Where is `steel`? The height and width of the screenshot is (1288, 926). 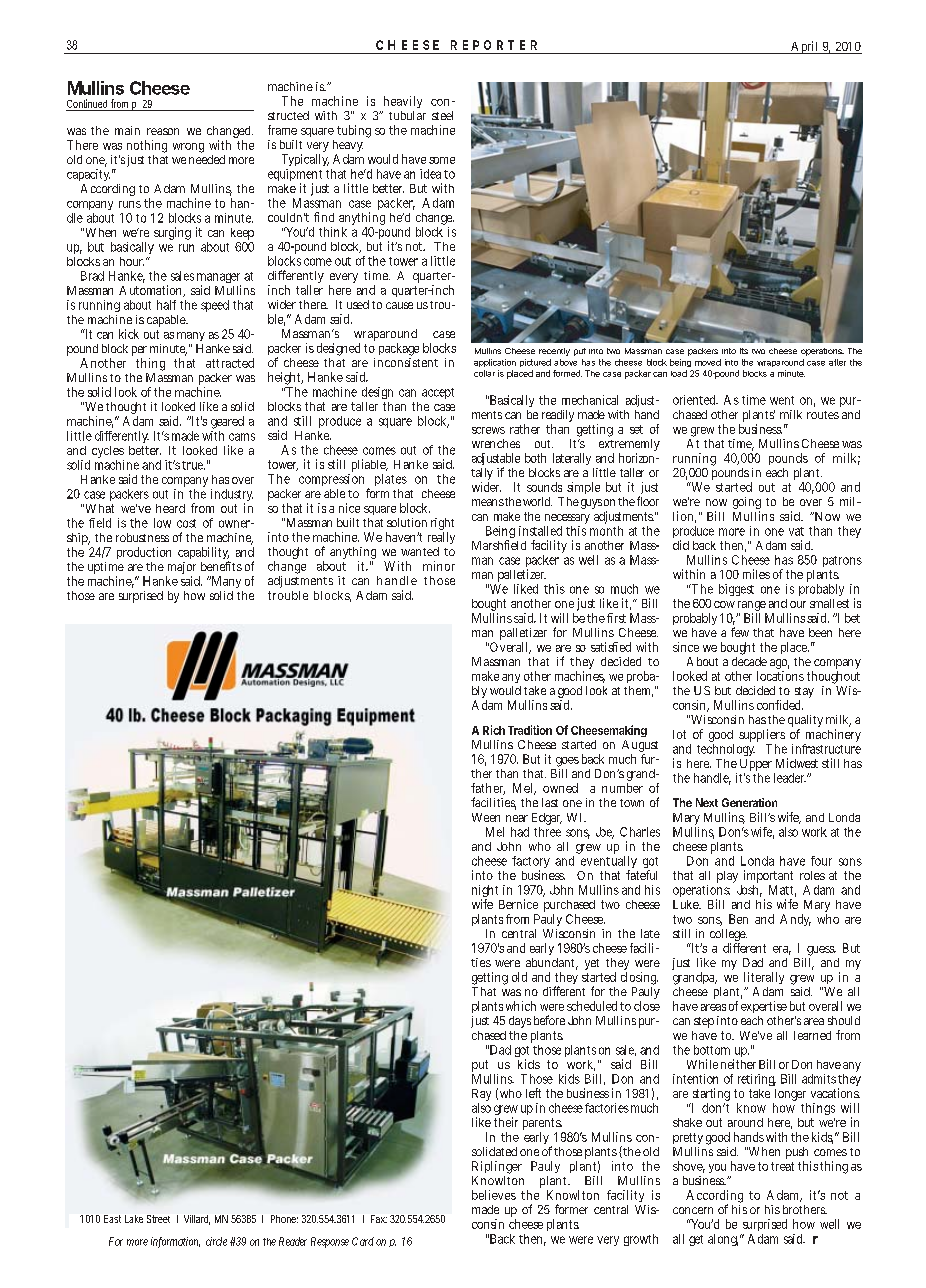
steel is located at coordinates (442, 115).
